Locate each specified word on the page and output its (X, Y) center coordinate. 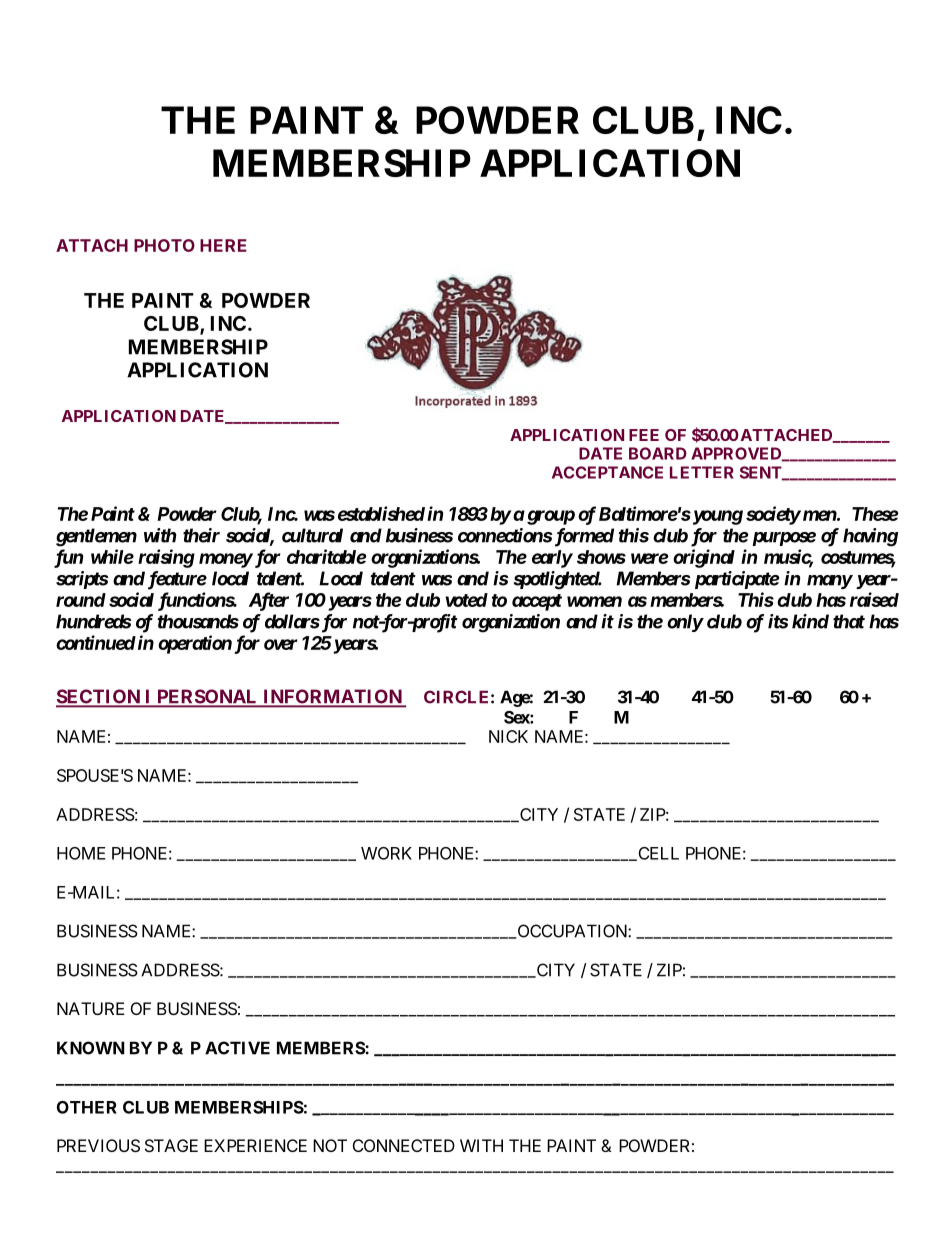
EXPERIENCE (255, 1145)
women (594, 601)
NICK (508, 736)
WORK (386, 853)
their (201, 535)
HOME (81, 853)
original (704, 558)
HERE (223, 245)
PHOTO (164, 245)
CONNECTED (404, 1145)
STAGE (171, 1145)
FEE (644, 435)
